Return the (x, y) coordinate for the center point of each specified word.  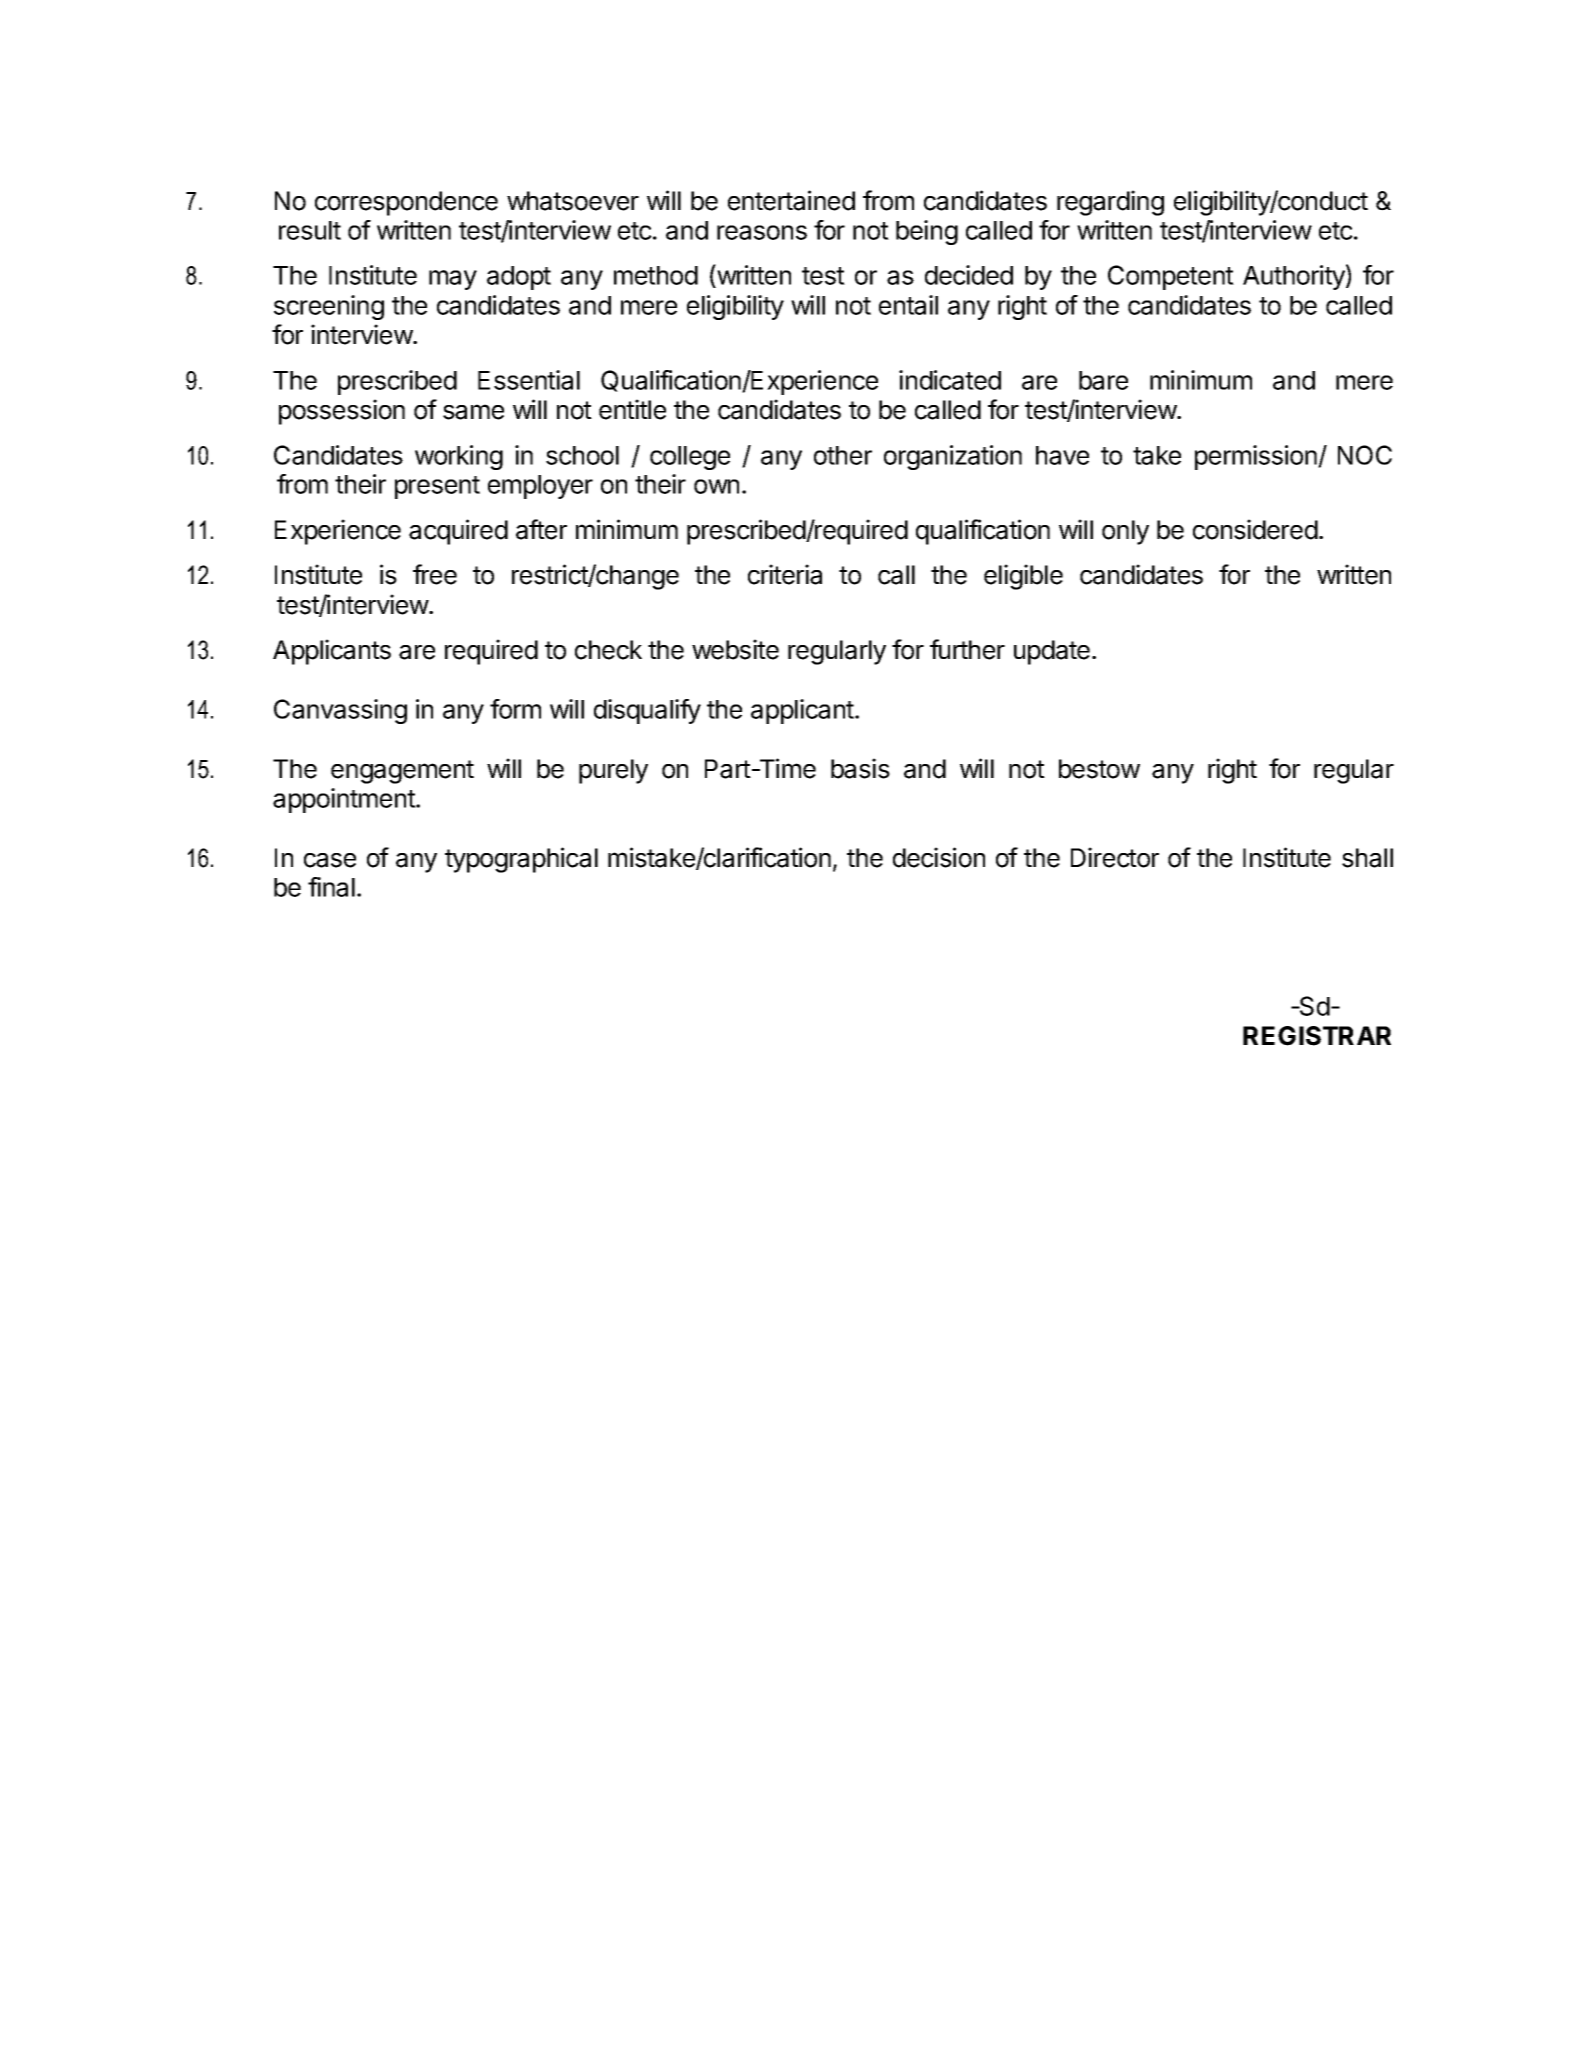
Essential (529, 380)
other (843, 455)
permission (1257, 457)
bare (1103, 380)
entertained (791, 200)
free (435, 574)
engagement (402, 772)
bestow (1099, 769)
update (1052, 652)
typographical (521, 860)
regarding (1110, 203)
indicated (950, 380)
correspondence (406, 203)
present (437, 487)
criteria (785, 574)
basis (860, 768)
